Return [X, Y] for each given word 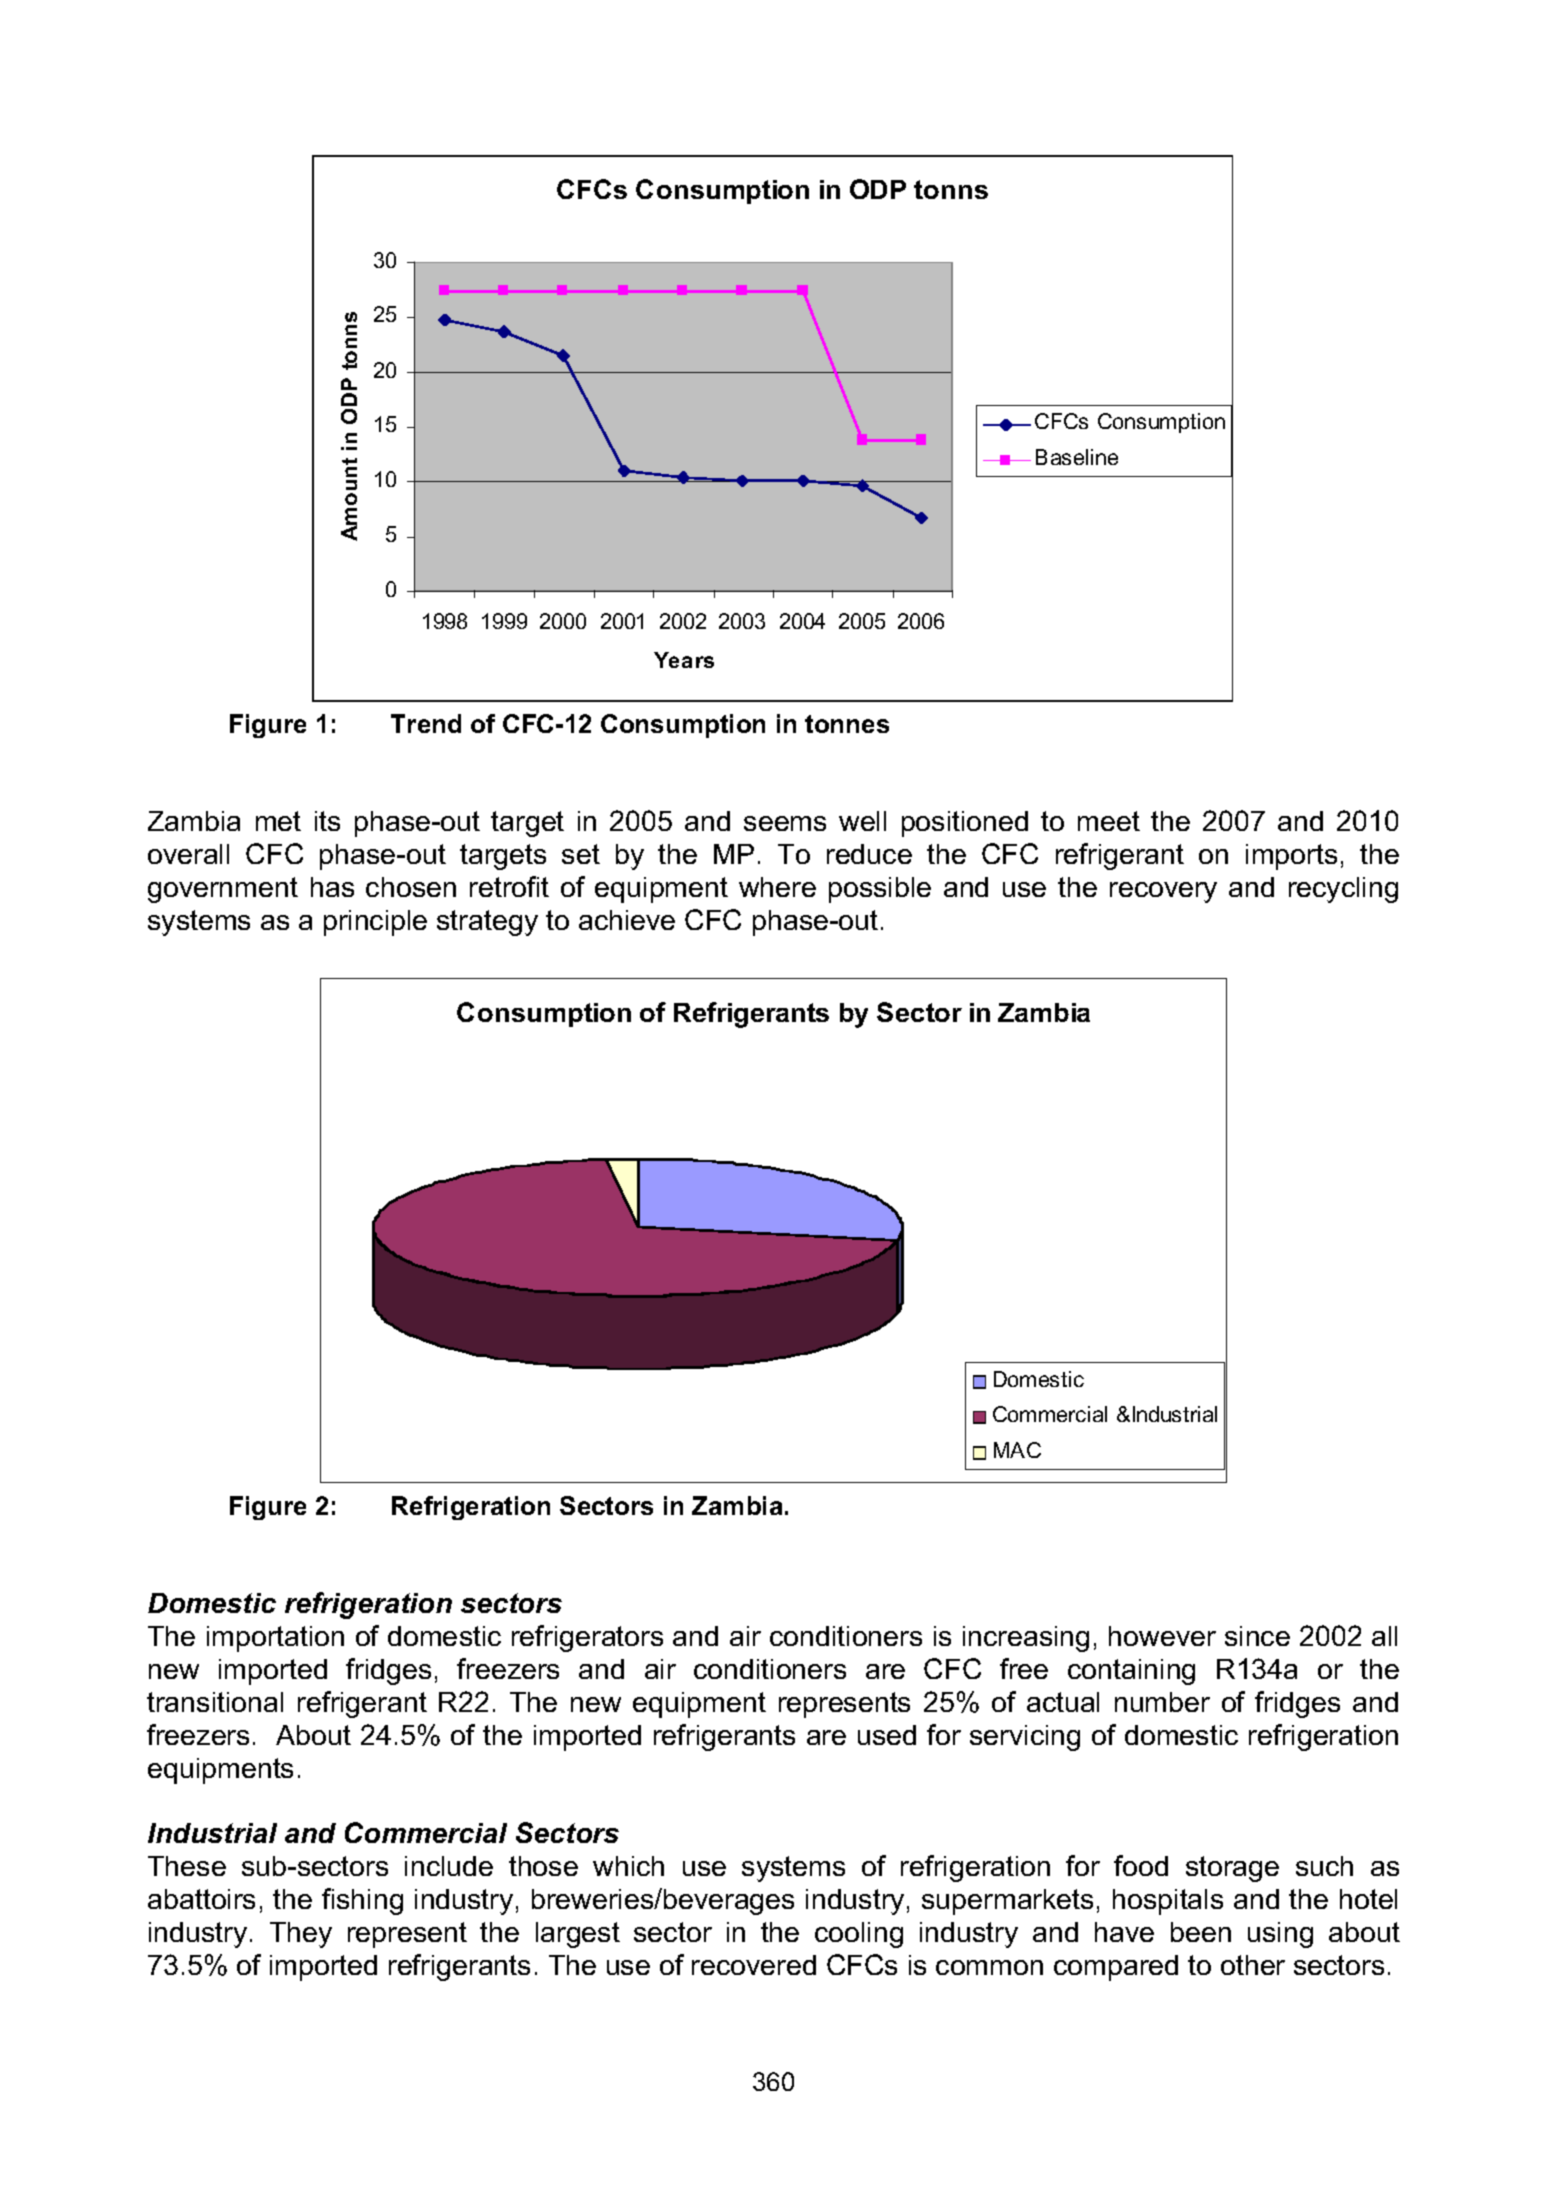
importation [275, 1639]
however [1162, 1636]
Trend [426, 723]
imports [1291, 857]
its [327, 821]
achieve [627, 920]
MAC [1017, 1450]
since [1257, 1636]
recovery [1163, 892]
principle [375, 923]
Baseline [1077, 457]
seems [785, 823]
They [301, 1935]
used [887, 1735]
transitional [215, 1702]
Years [684, 660]
